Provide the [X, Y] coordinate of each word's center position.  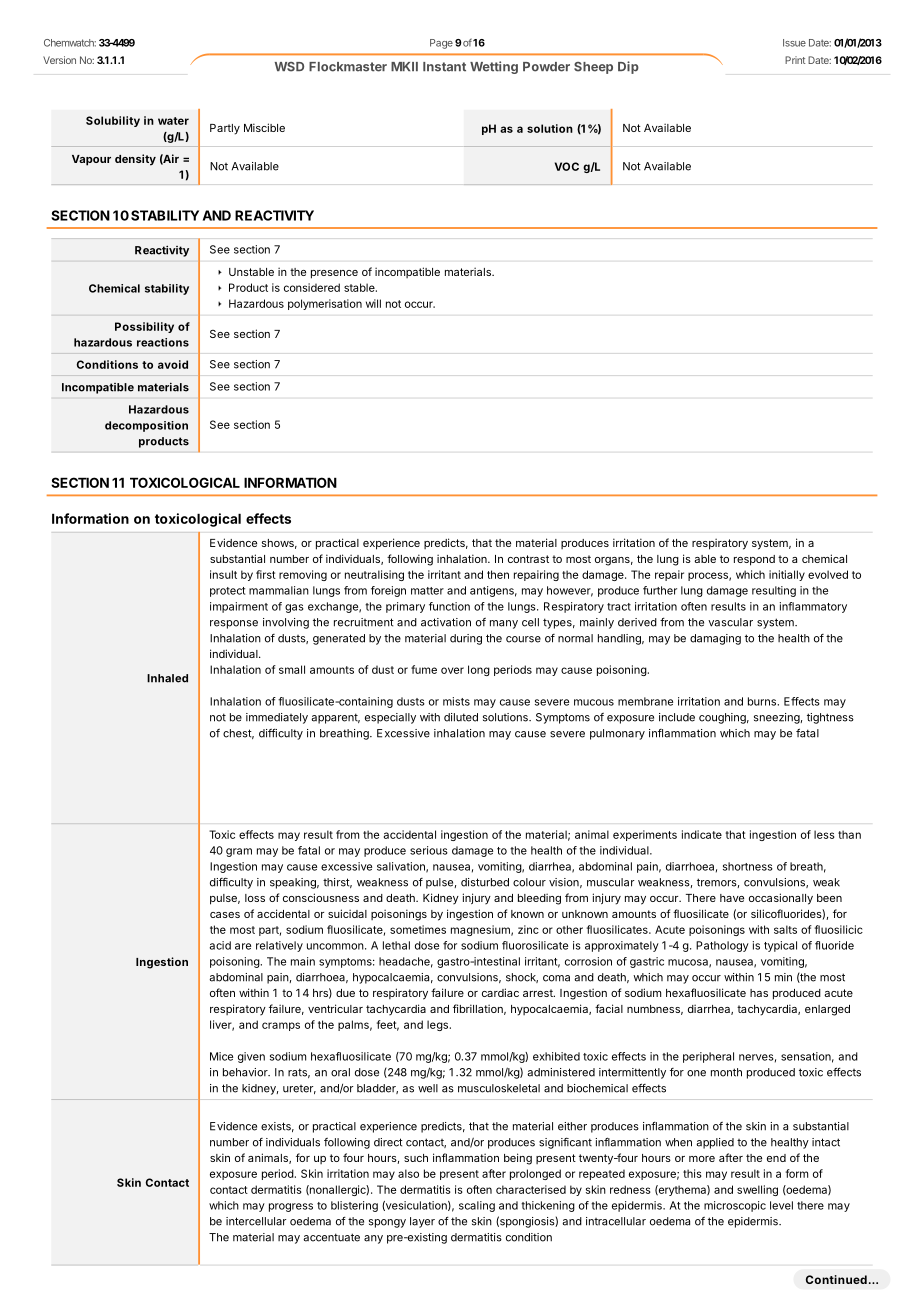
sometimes [418, 929]
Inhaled [167, 678]
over [452, 670]
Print [795, 60]
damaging [715, 639]
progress [291, 1207]
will [373, 303]
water [173, 121]
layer [422, 1222]
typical [780, 946]
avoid [173, 364]
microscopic [735, 1206]
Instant [444, 67]
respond [754, 560]
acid [220, 945]
